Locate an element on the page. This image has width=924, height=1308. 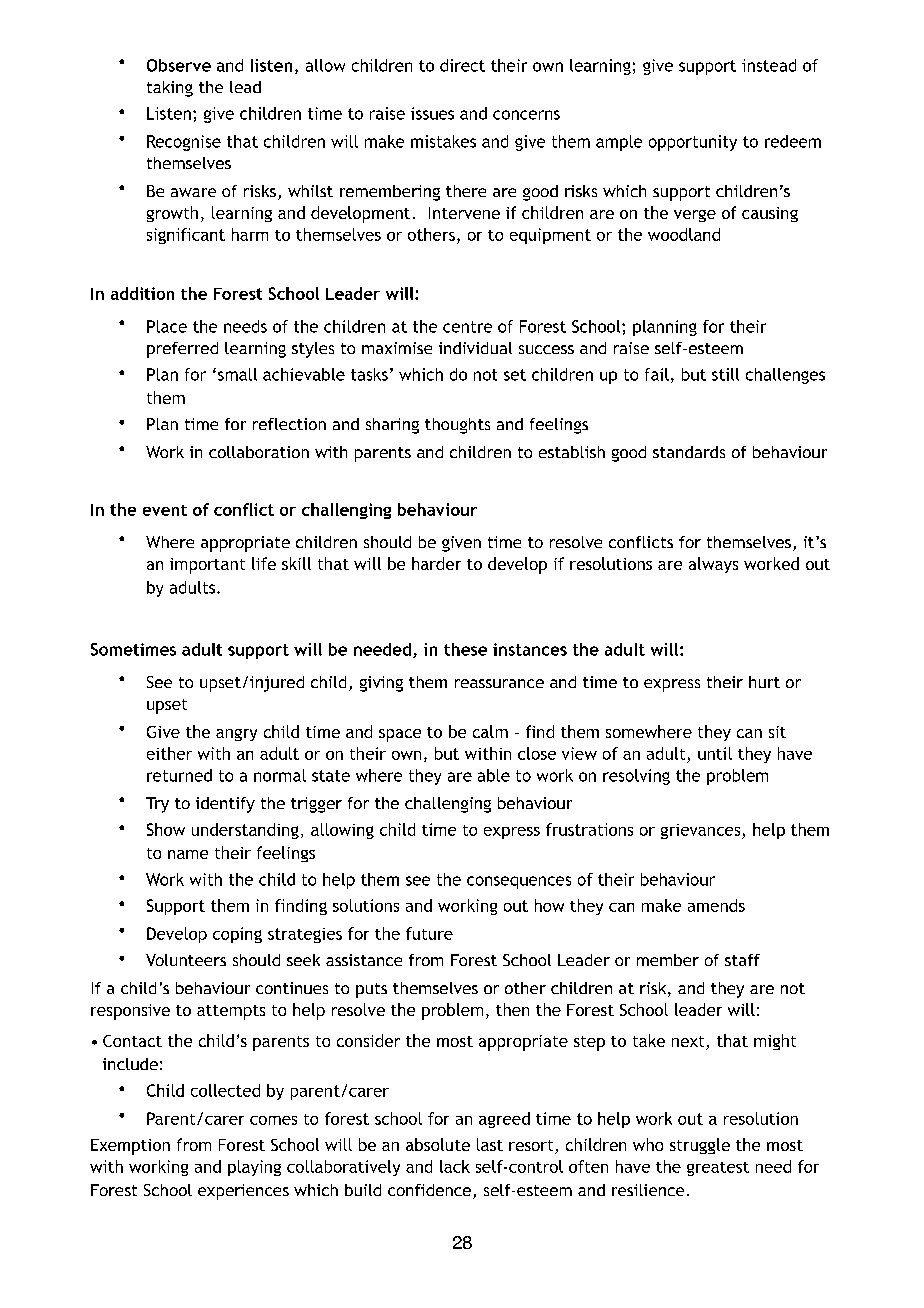
issues is located at coordinates (432, 113).
